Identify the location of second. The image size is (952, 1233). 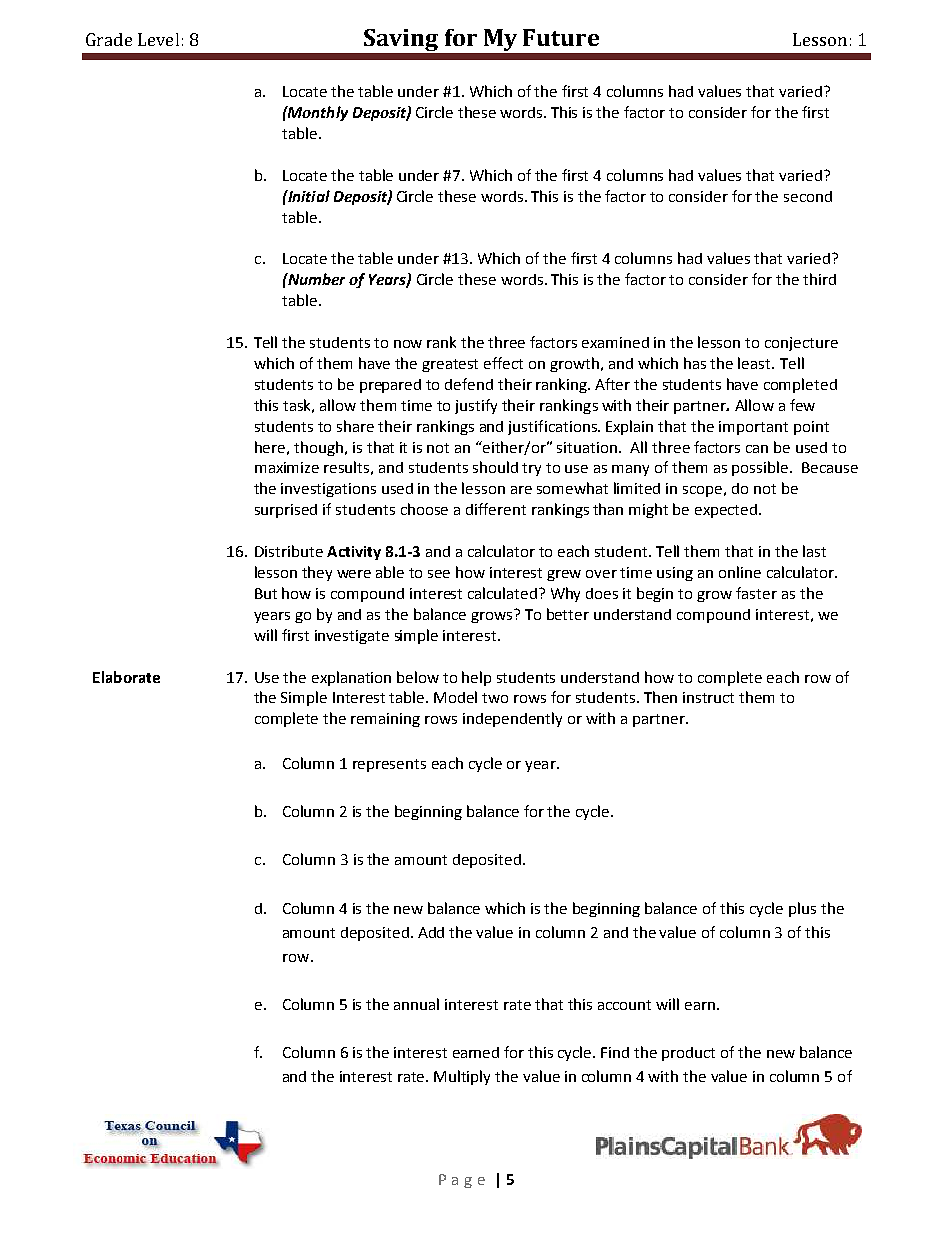
(808, 196).
